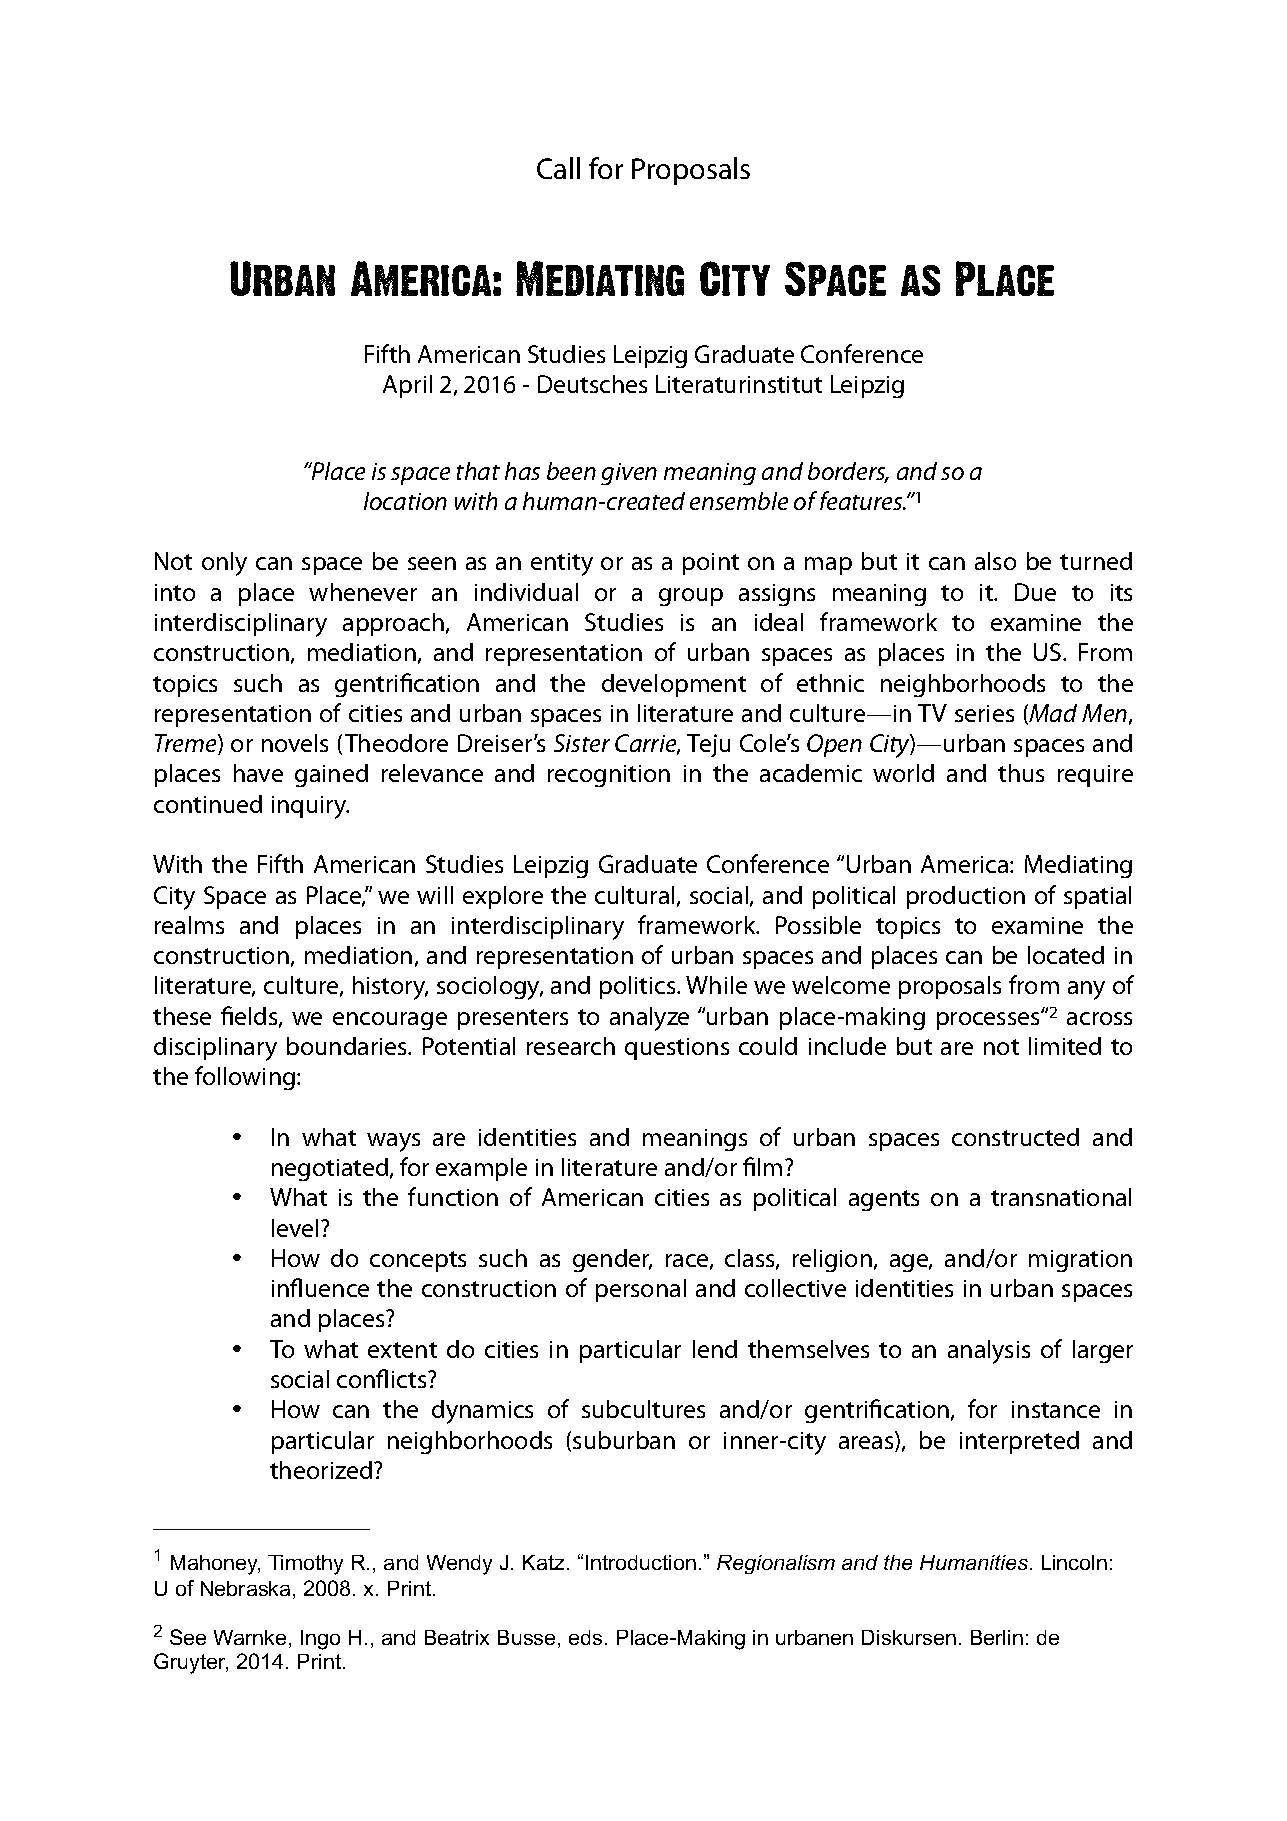 This document has width=1287, height=1821. What do you see at coordinates (848, 472) in the document?
I see `borders` at bounding box center [848, 472].
